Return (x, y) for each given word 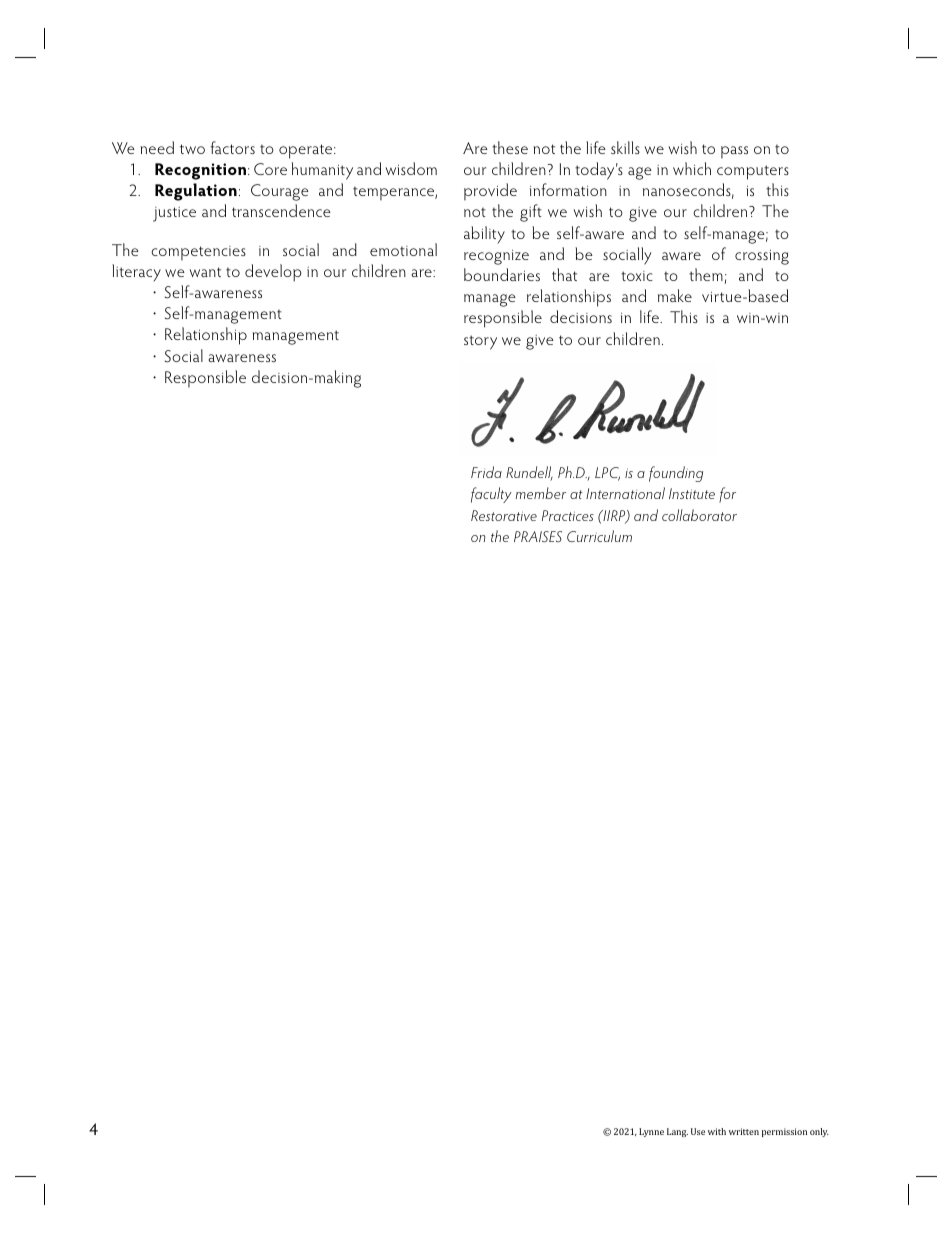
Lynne (651, 1132)
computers (753, 172)
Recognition (202, 171)
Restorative (504, 515)
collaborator (699, 515)
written (744, 1131)
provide (490, 191)
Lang (677, 1132)
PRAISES (538, 536)
